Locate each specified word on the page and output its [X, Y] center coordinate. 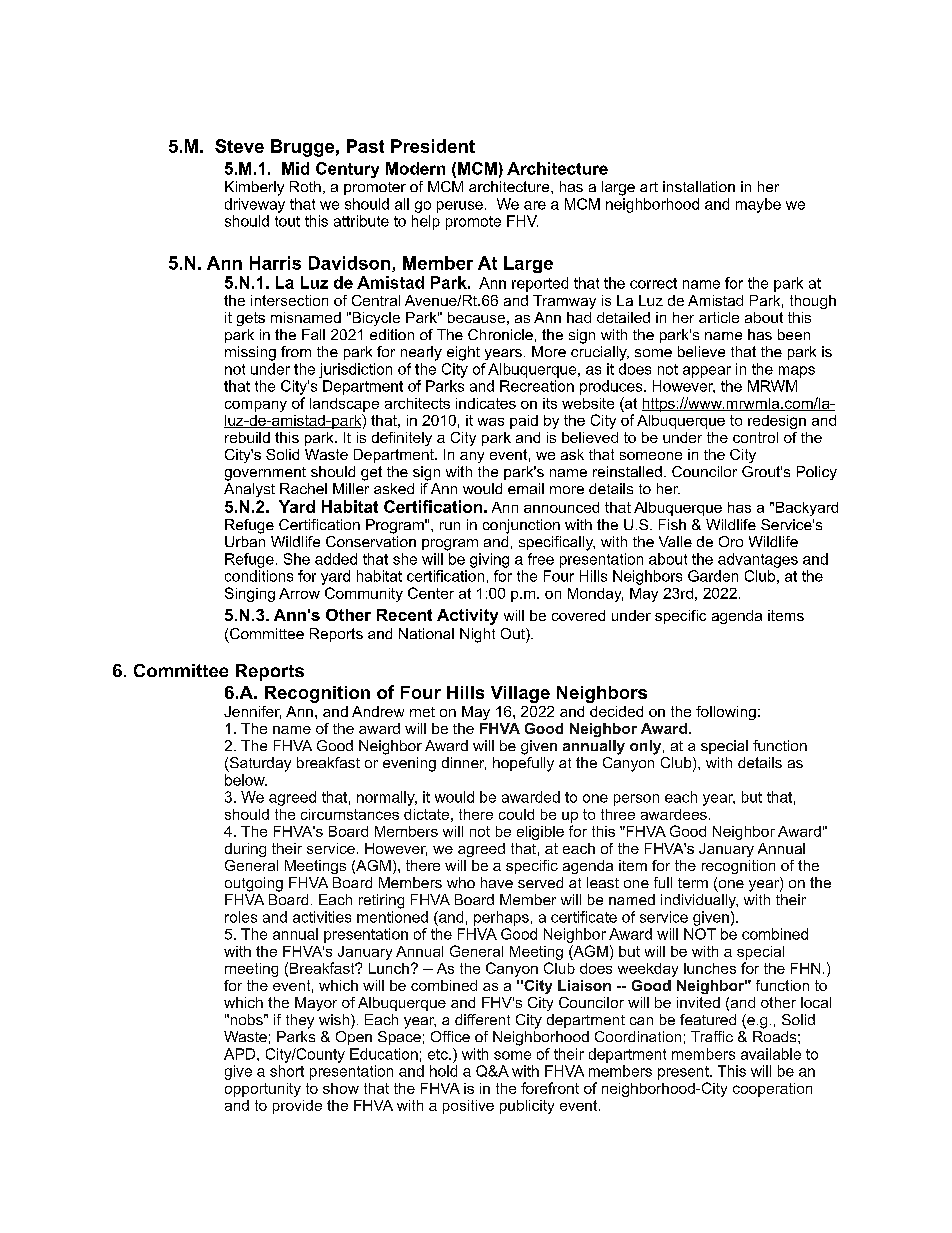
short [287, 1071]
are [535, 205]
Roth [305, 186]
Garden [713, 576]
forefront [550, 1088]
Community [364, 594]
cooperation [772, 1090]
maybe [758, 205]
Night [477, 635]
